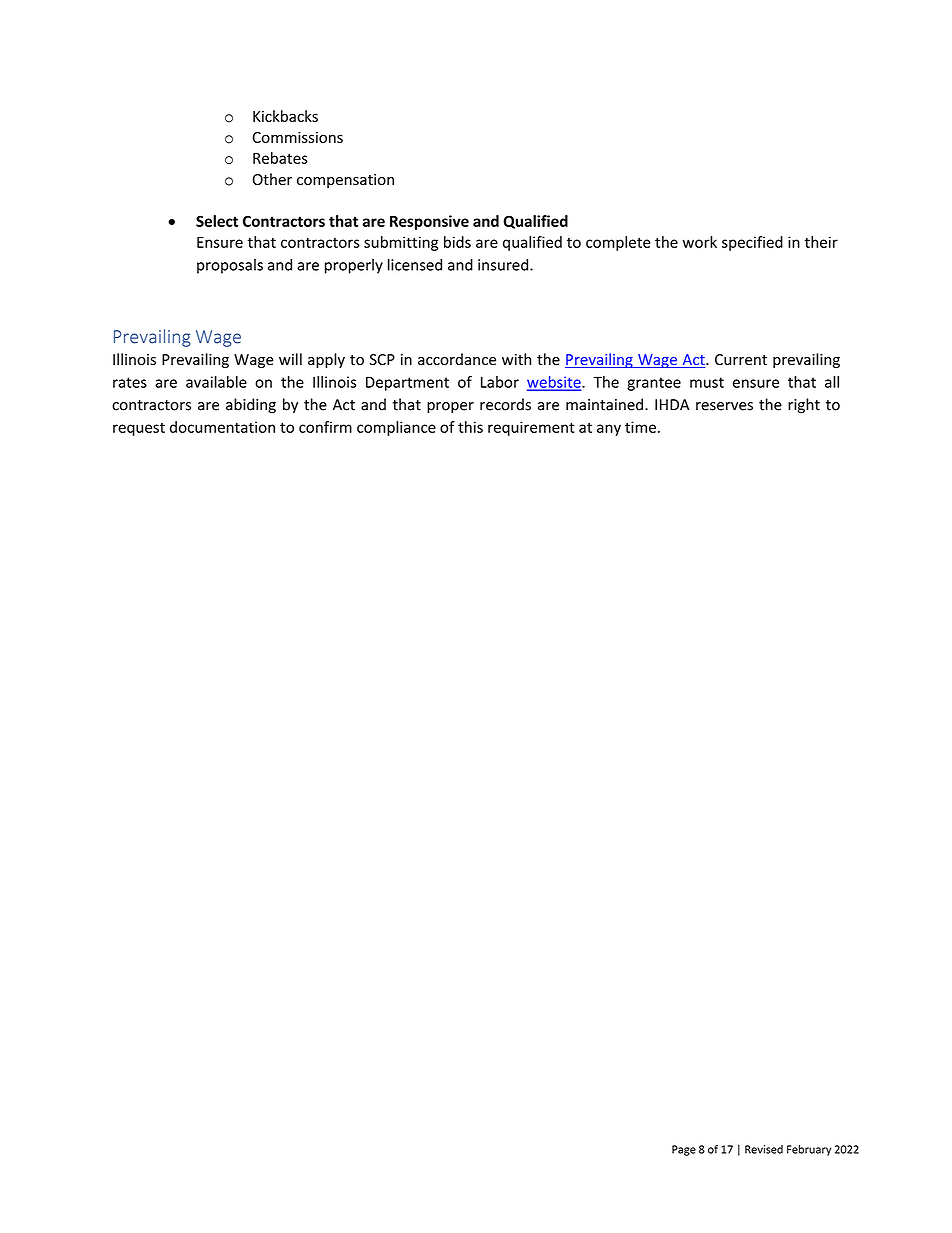 Image resolution: width=952 pixels, height=1233 pixels. Describe the element at coordinates (280, 158) in the page. I see `Rebates` at that location.
